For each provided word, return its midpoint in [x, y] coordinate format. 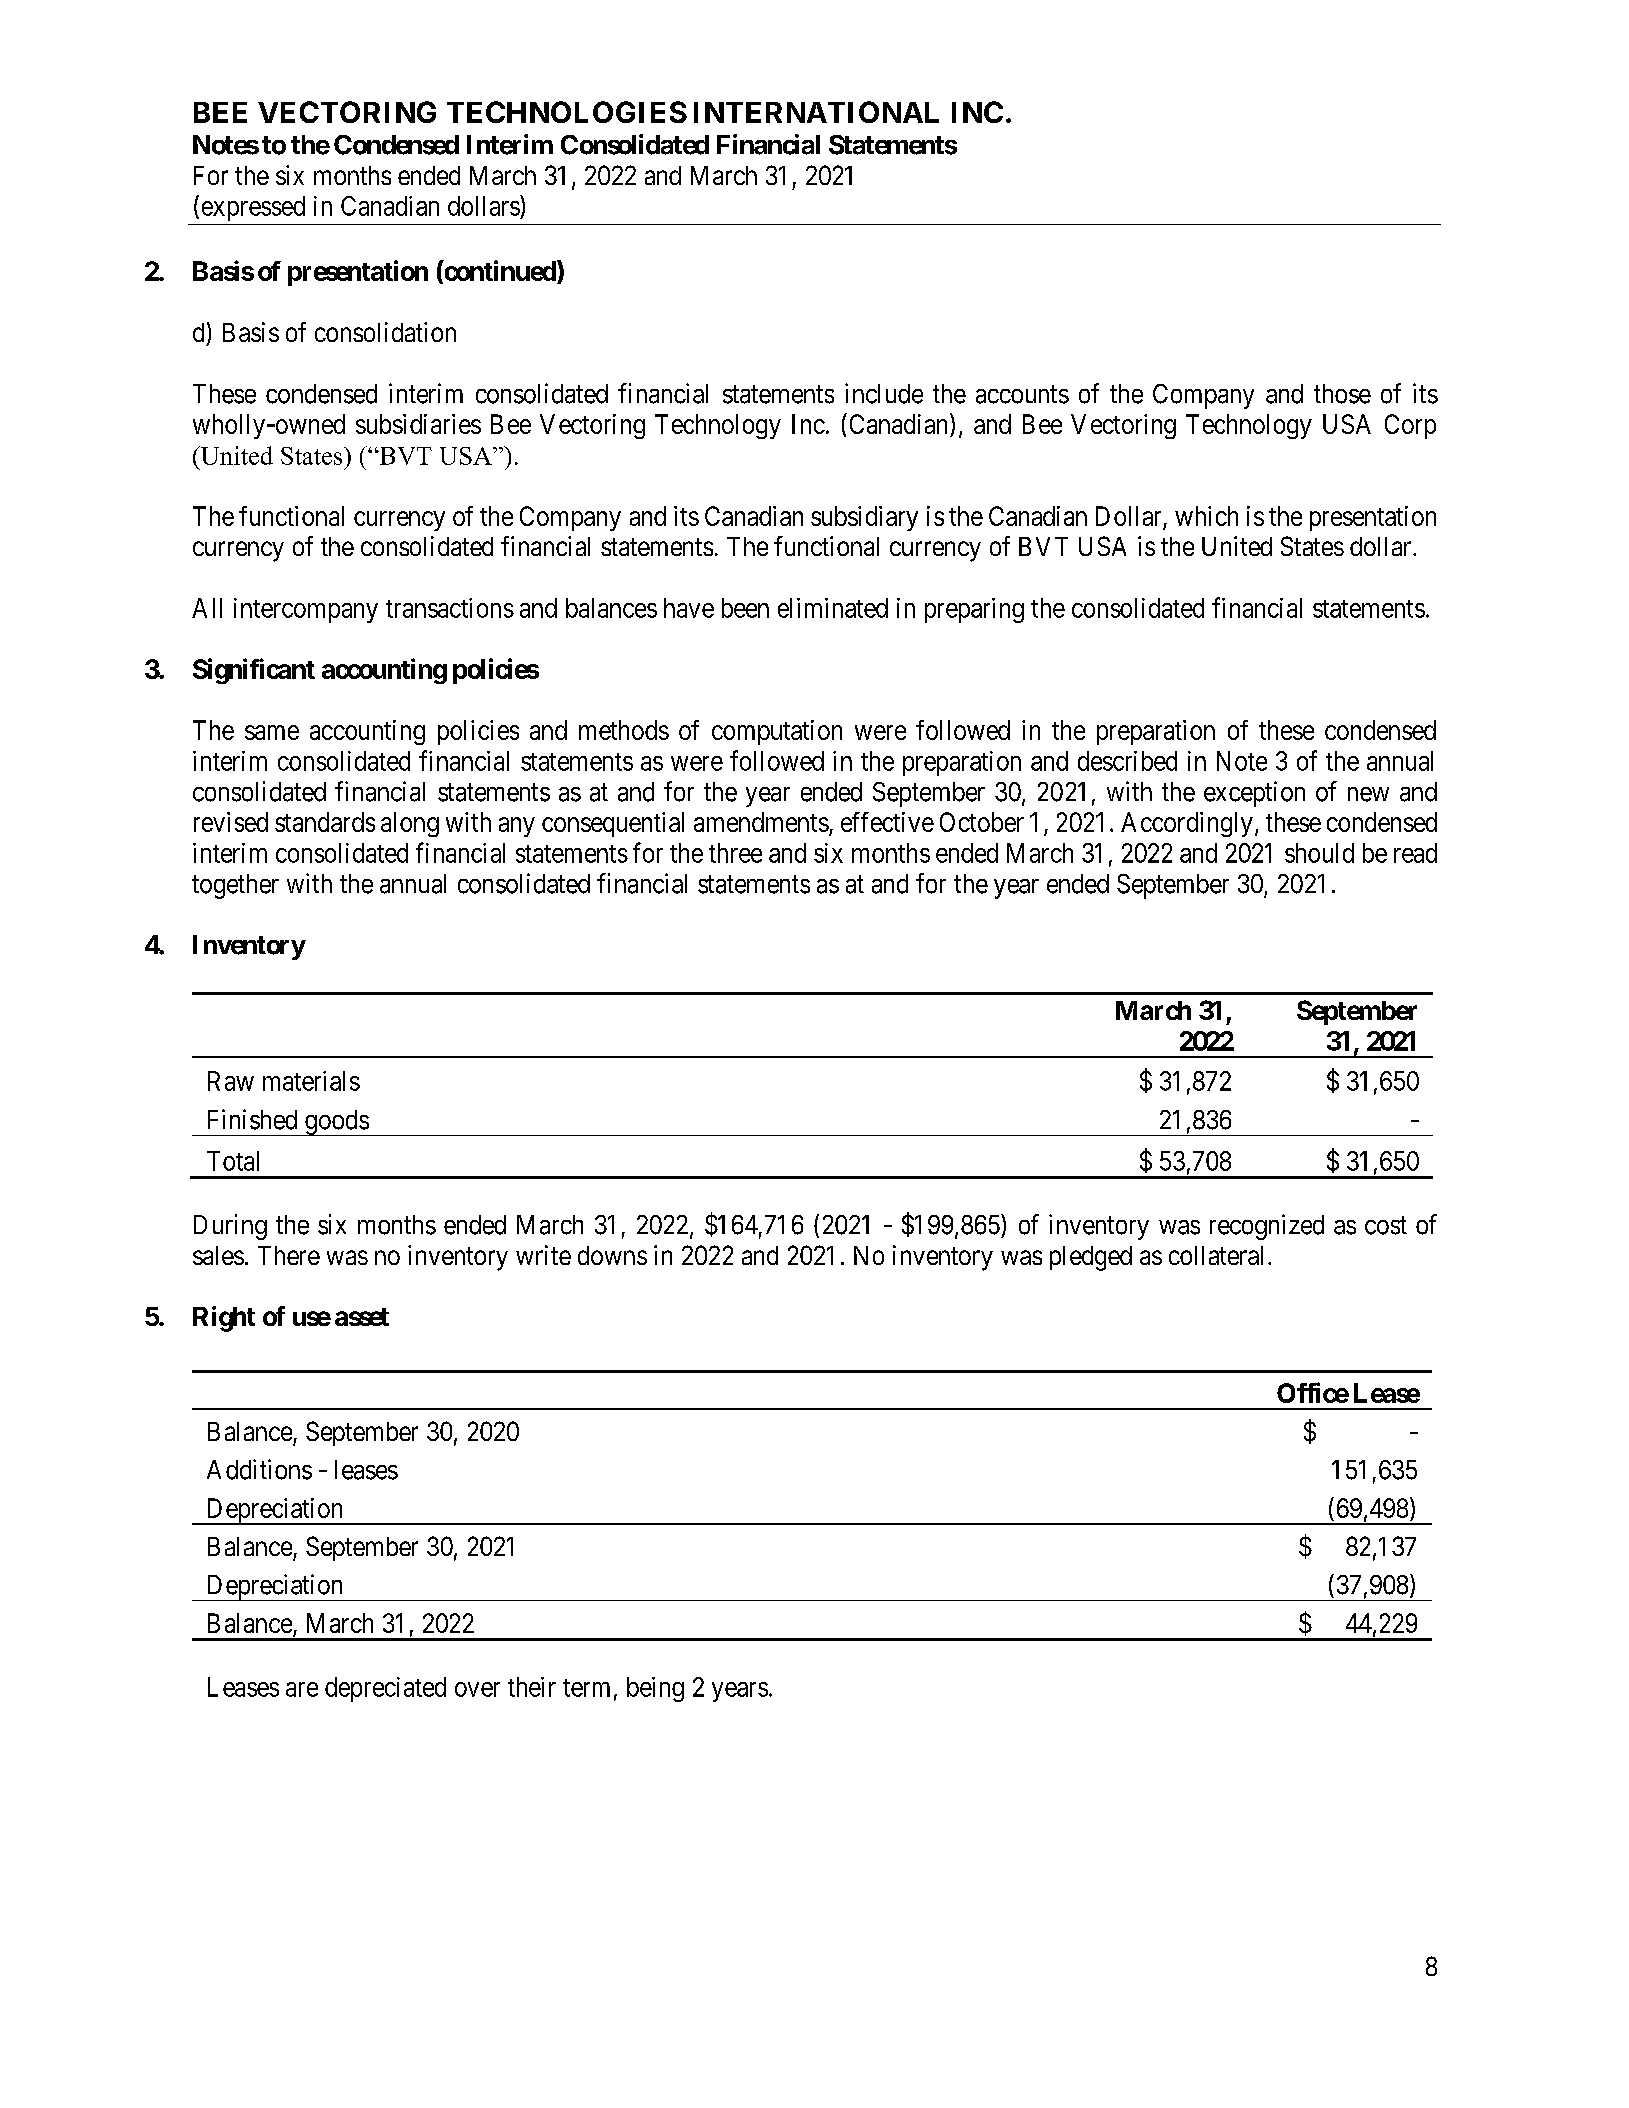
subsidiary [864, 518]
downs [612, 1255]
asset [362, 1317]
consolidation [385, 332]
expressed [253, 208]
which [1206, 516]
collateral [1216, 1255]
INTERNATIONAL [816, 112]
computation [777, 732]
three [735, 853]
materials [311, 1081]
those [1342, 394]
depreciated [385, 1689]
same [272, 732]
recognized [1267, 1227]
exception [1254, 794]
